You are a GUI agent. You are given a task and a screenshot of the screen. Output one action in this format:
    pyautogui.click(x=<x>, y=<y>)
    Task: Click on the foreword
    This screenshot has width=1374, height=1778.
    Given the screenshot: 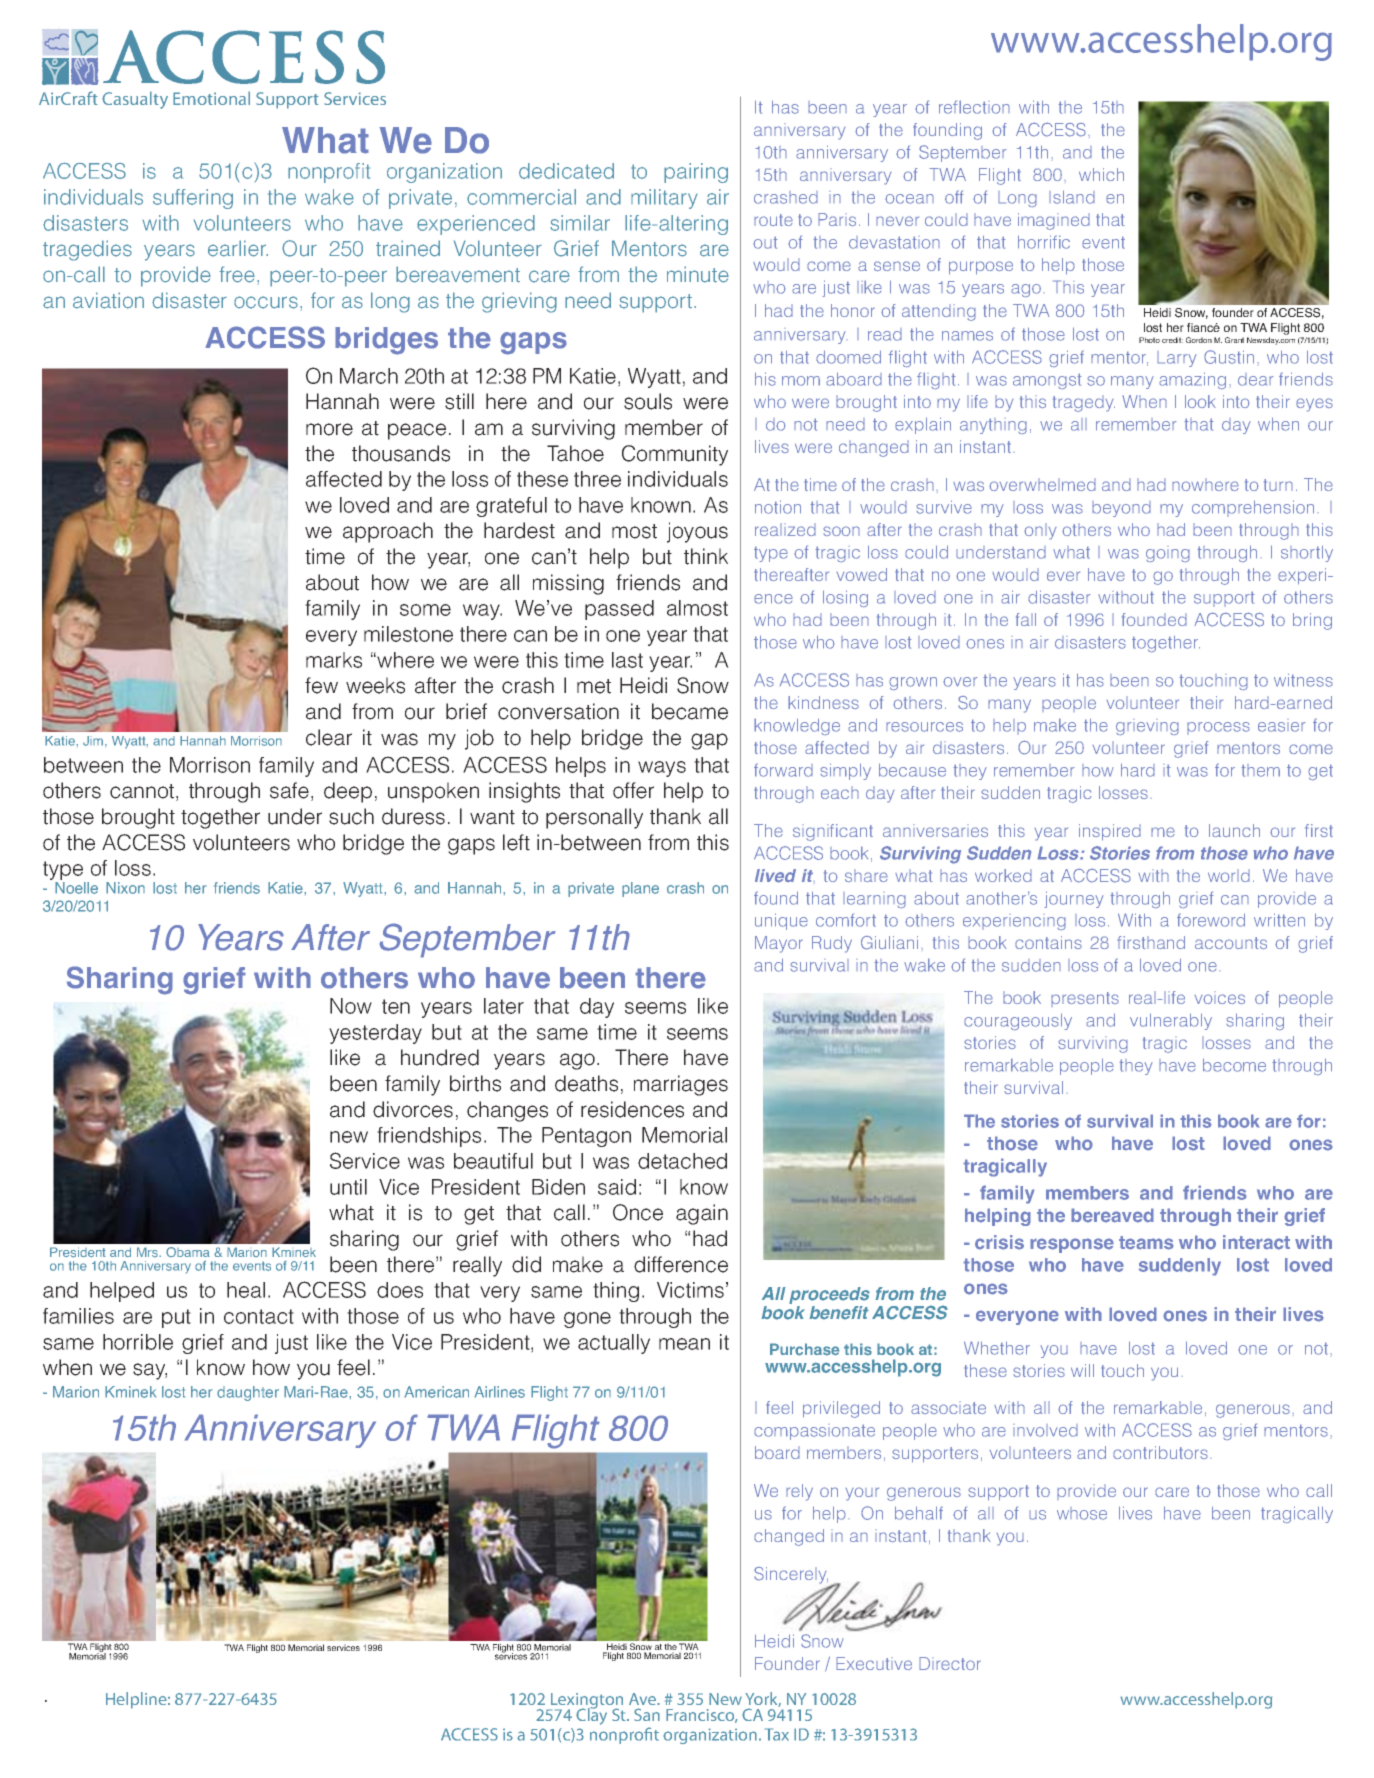 What is the action you would take?
    pyautogui.click(x=1211, y=920)
